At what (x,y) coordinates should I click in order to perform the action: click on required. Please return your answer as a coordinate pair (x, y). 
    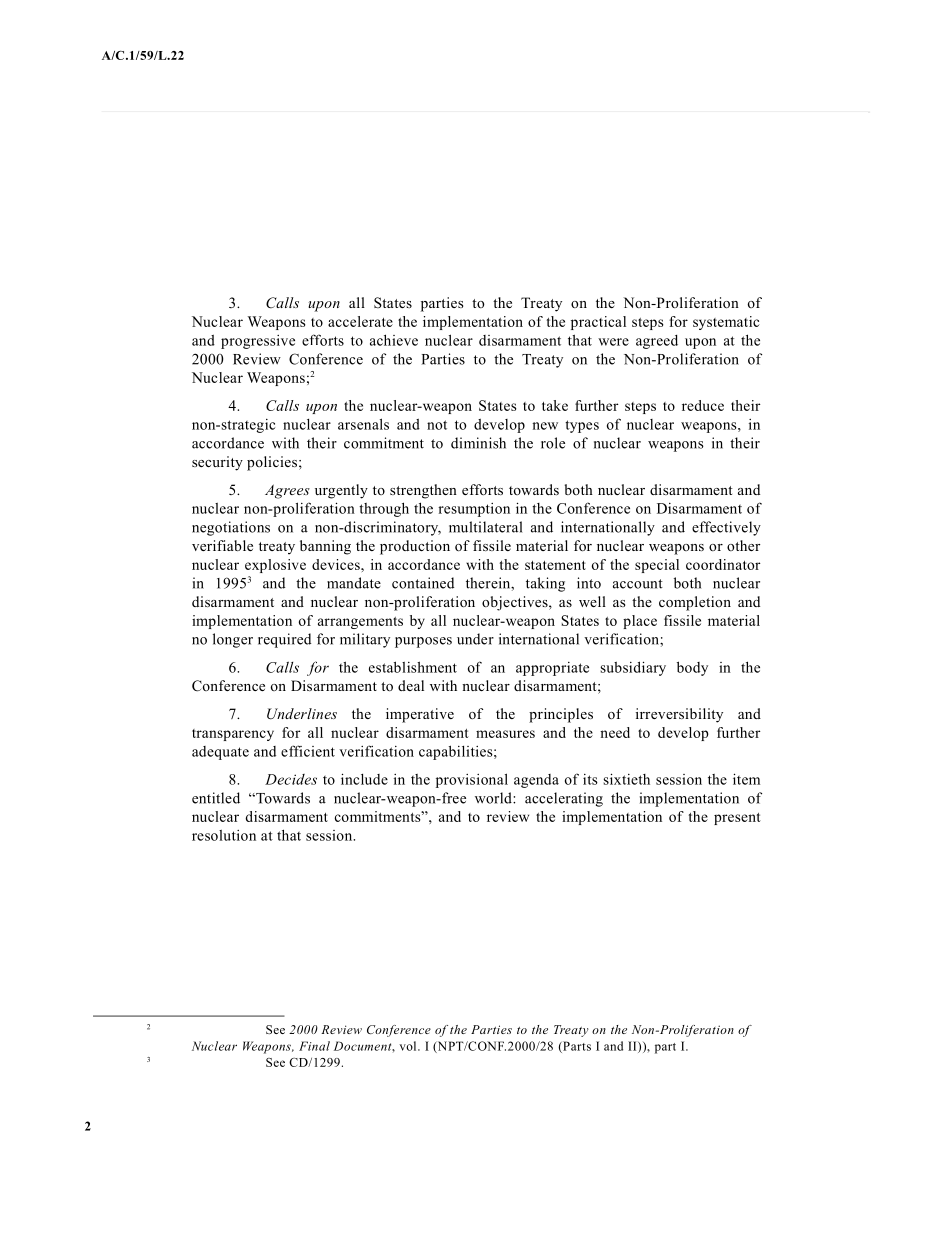
    Looking at the image, I should click on (284, 640).
